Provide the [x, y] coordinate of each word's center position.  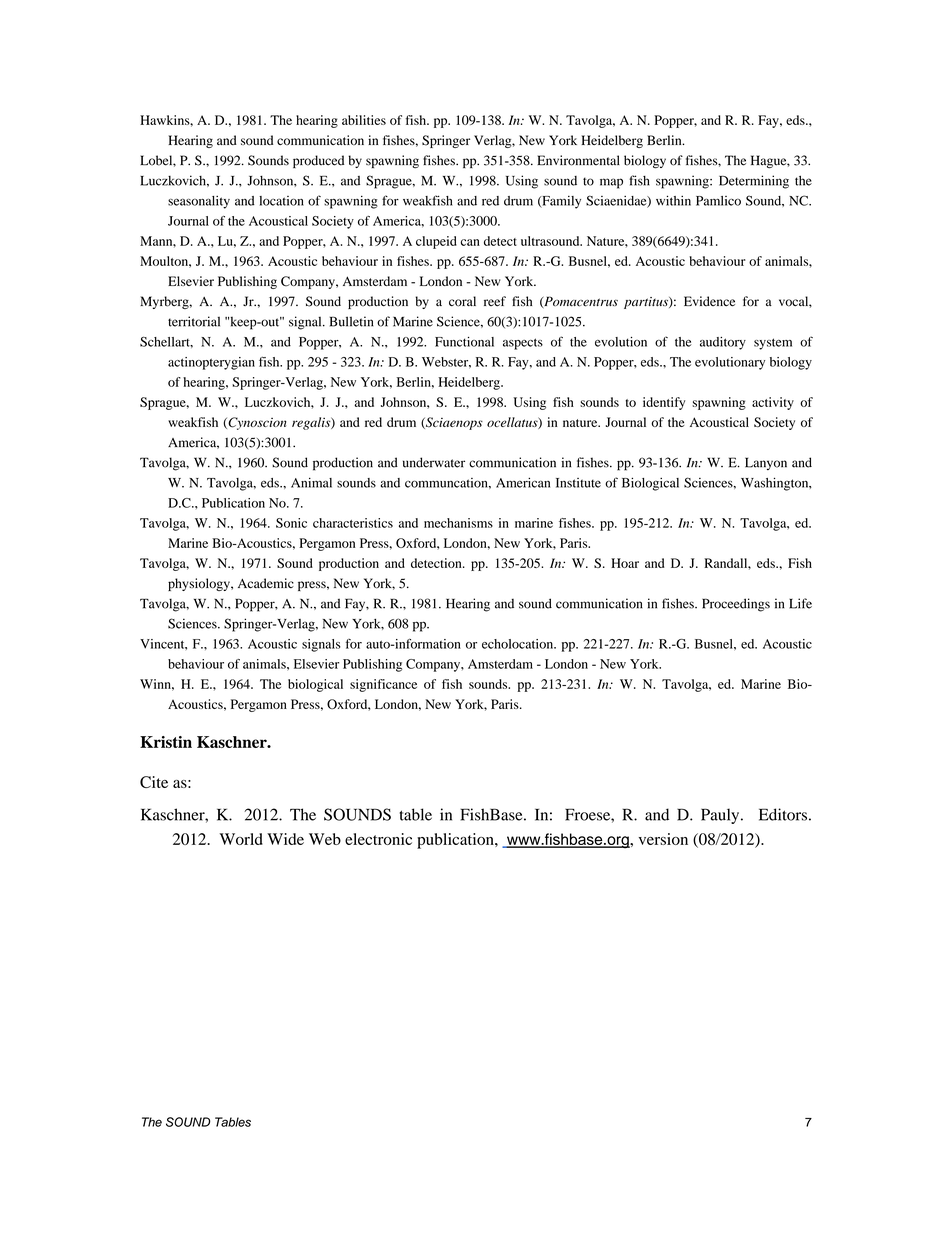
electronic [378, 839]
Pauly [721, 816]
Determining [754, 182]
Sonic [291, 523]
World [241, 839]
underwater [434, 462]
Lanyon [766, 463]
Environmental [578, 160]
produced [318, 161]
